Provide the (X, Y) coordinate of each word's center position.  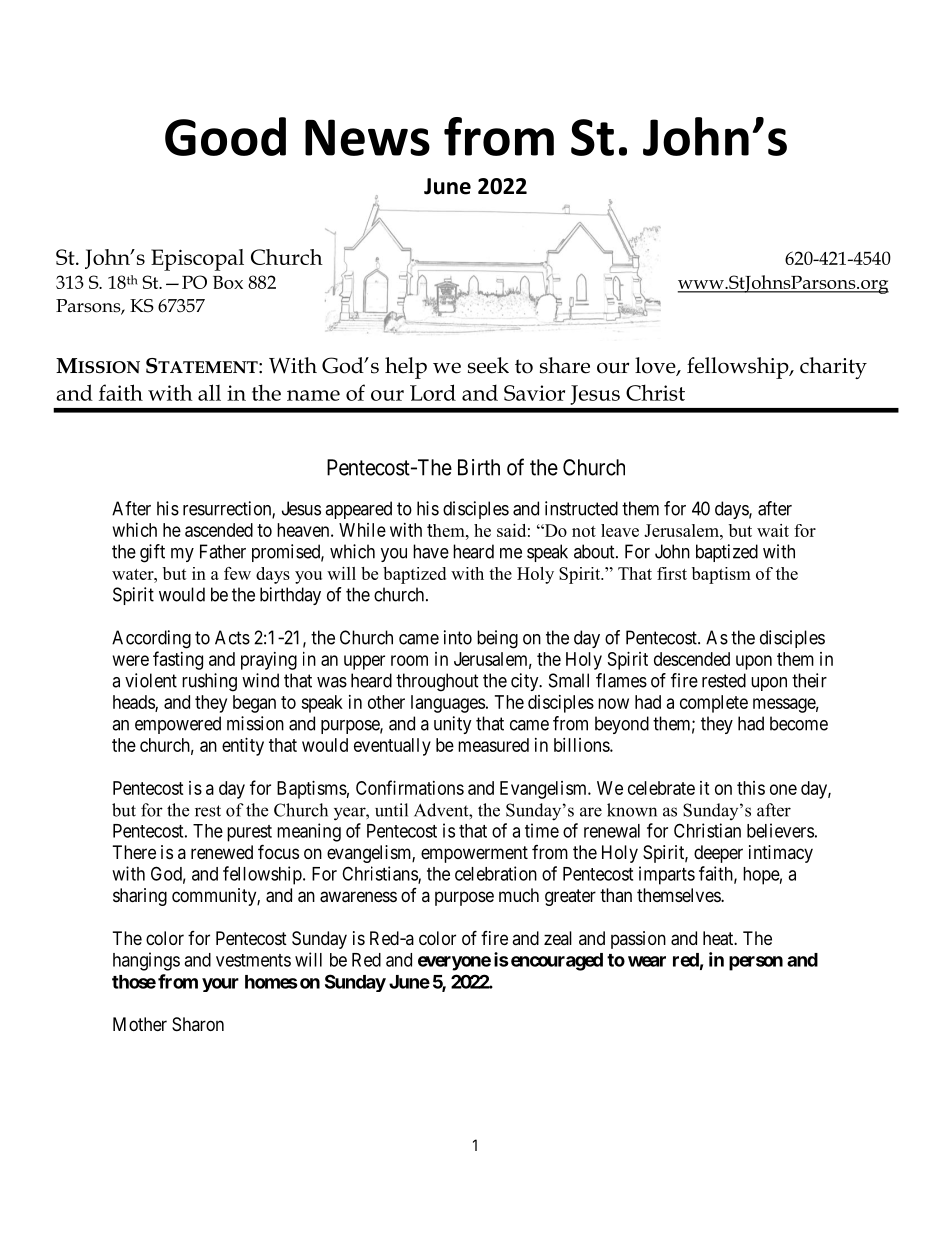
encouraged (557, 962)
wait (773, 530)
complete (714, 704)
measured (493, 745)
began (254, 704)
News (367, 137)
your (220, 985)
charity (833, 368)
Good (225, 136)
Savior (534, 393)
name (313, 395)
